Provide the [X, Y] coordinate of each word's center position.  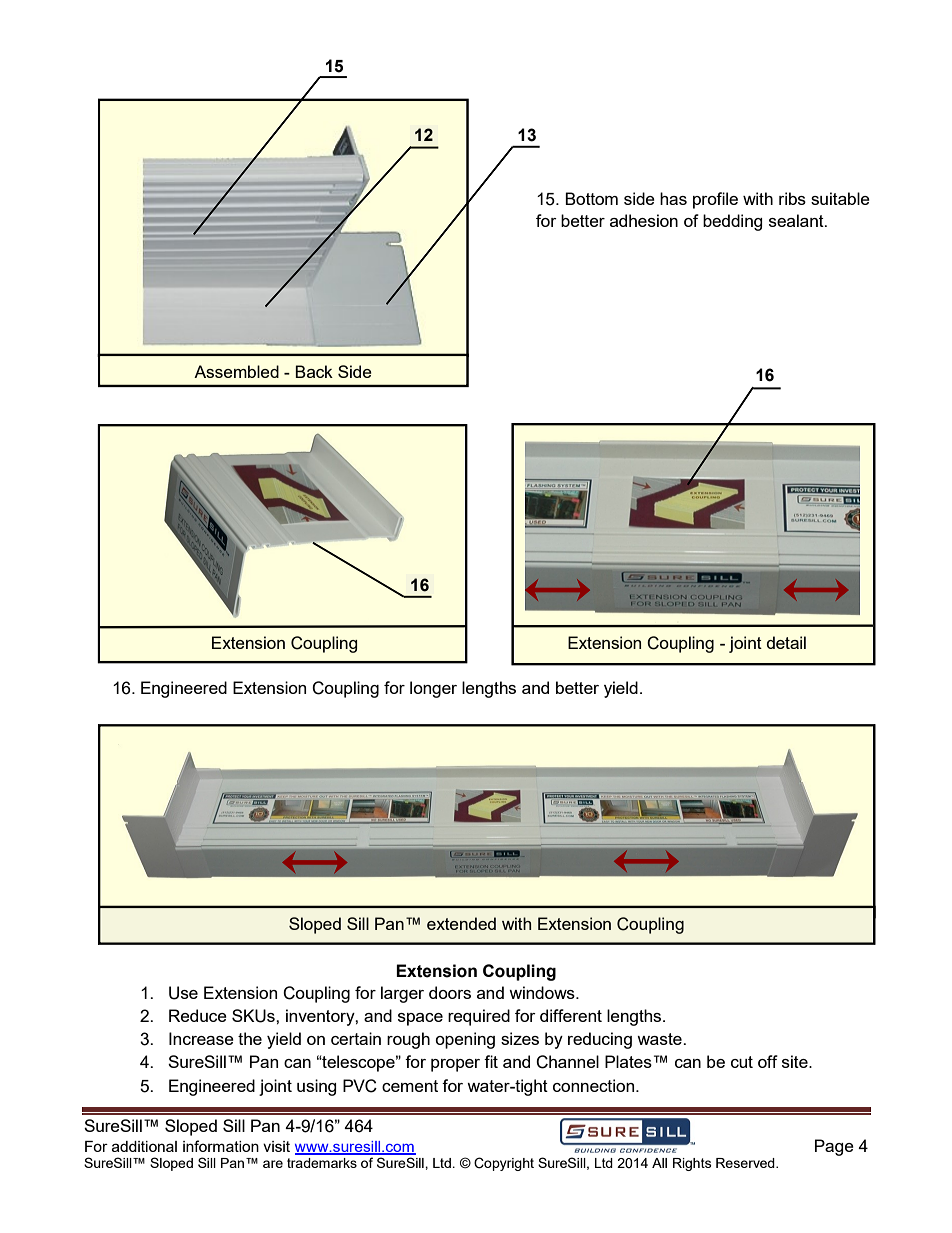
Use [183, 993]
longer [433, 689]
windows [543, 992]
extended [461, 923]
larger [402, 994]
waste [660, 1039]
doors [450, 992]
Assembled [236, 371]
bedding [733, 222]
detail [786, 642]
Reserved [746, 1163]
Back [314, 371]
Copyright [504, 1164]
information [221, 1146]
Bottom [591, 198]
